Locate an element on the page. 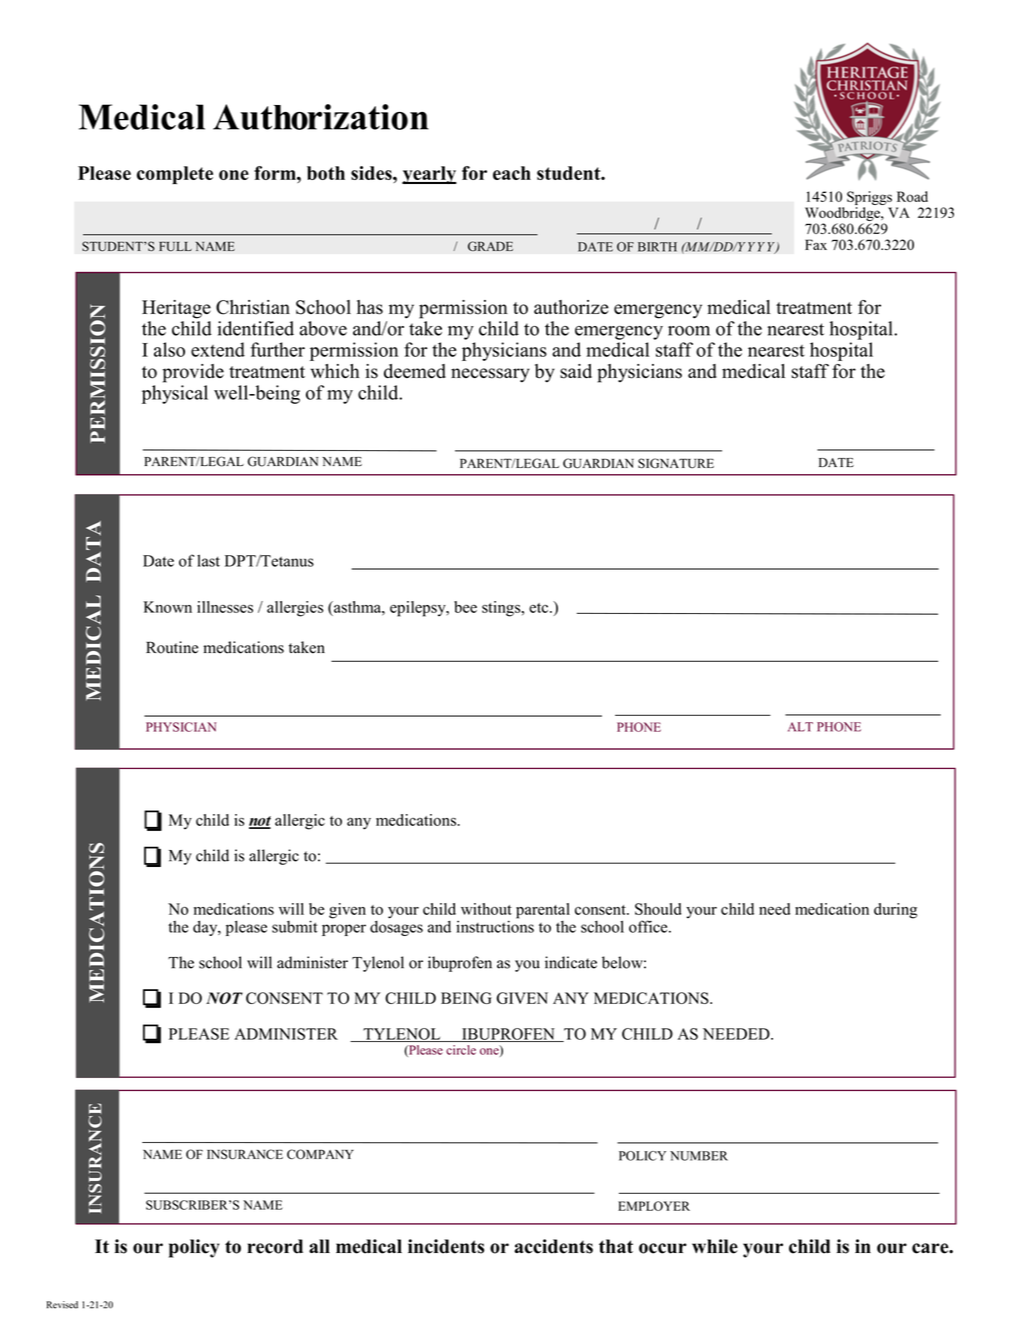 The width and height of the page is (1030, 1333). Known is located at coordinates (167, 607).
